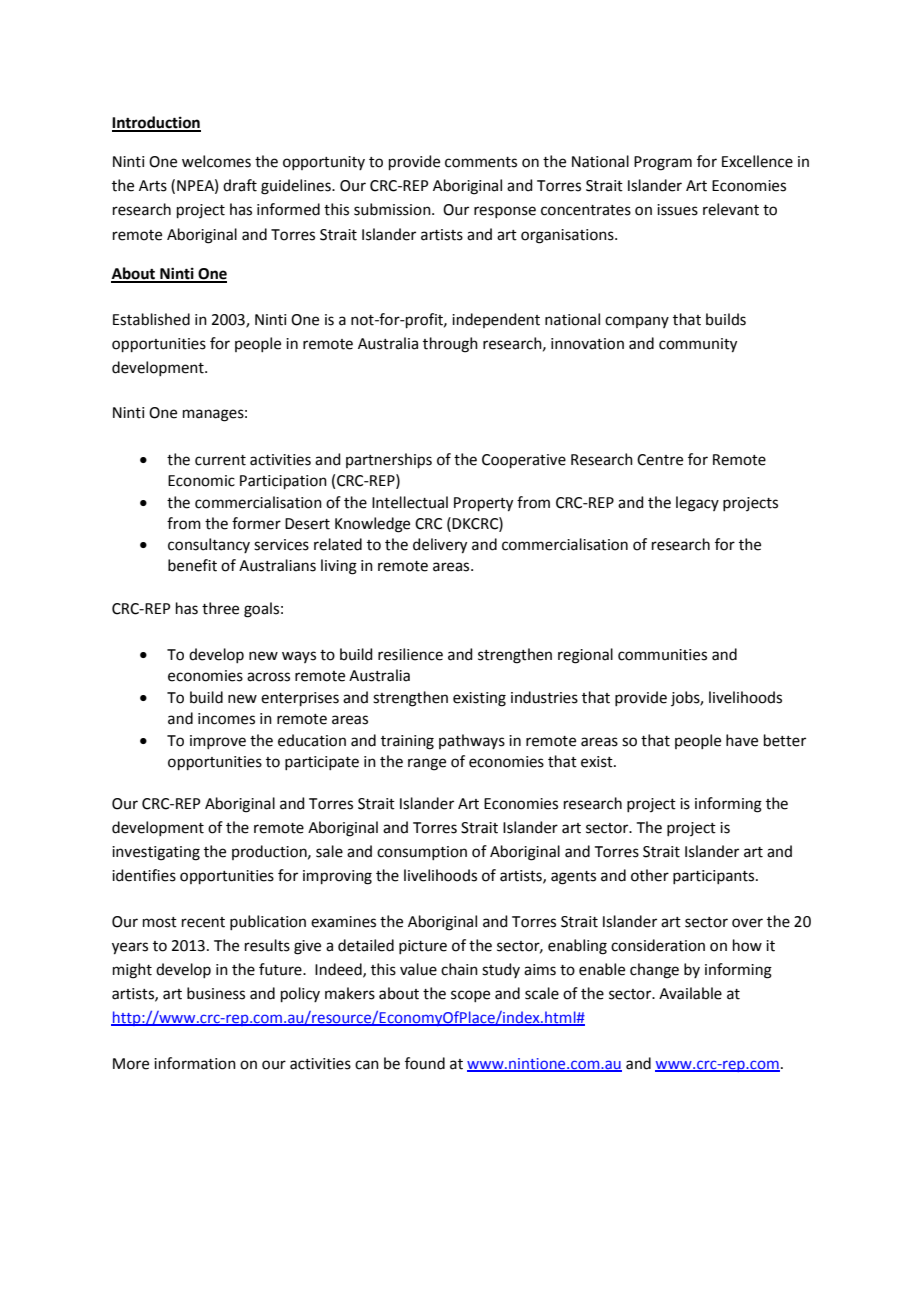 The image size is (924, 1308). I want to click on information, so click(195, 1063).
